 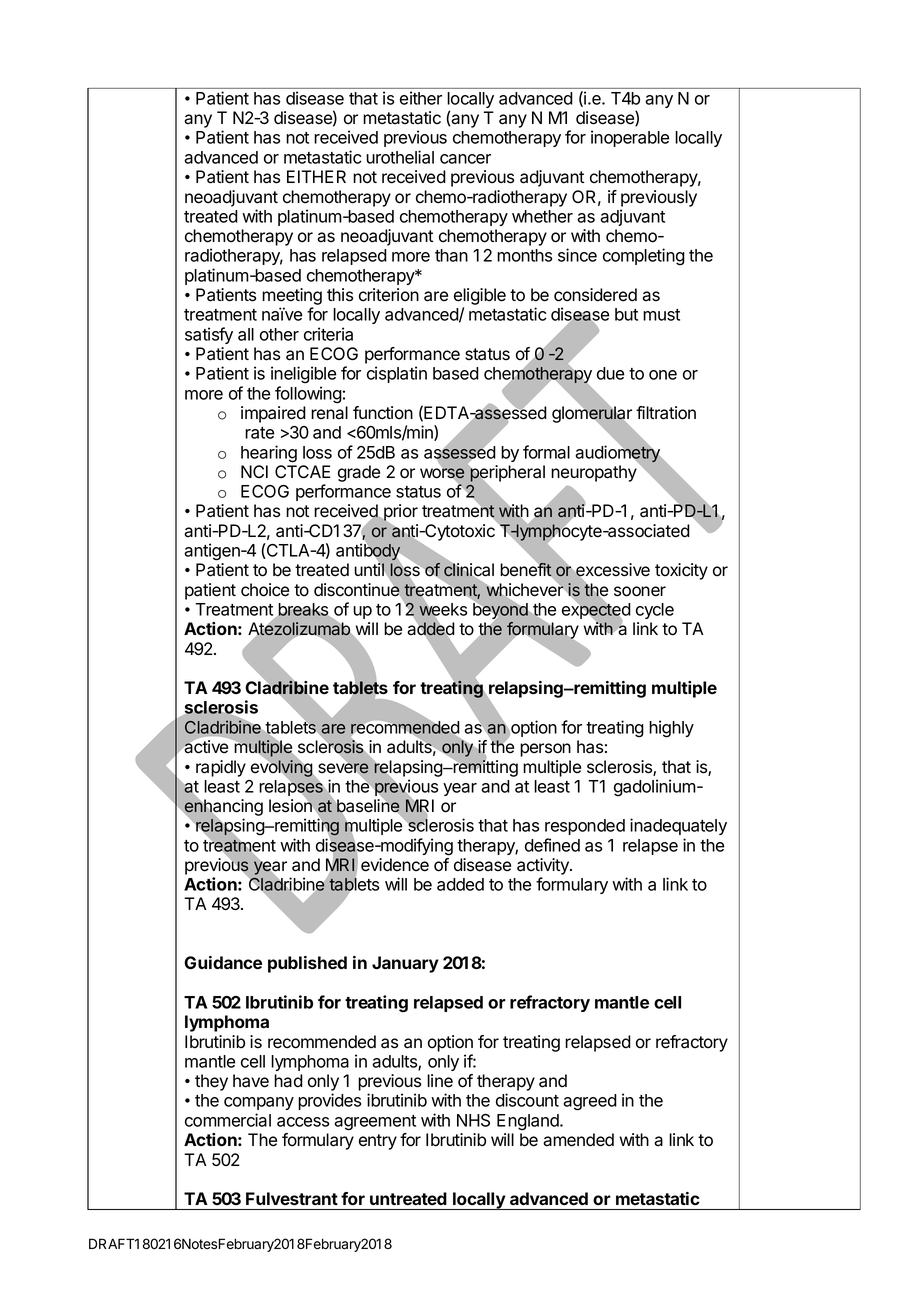 I want to click on cycle, so click(x=655, y=611).
